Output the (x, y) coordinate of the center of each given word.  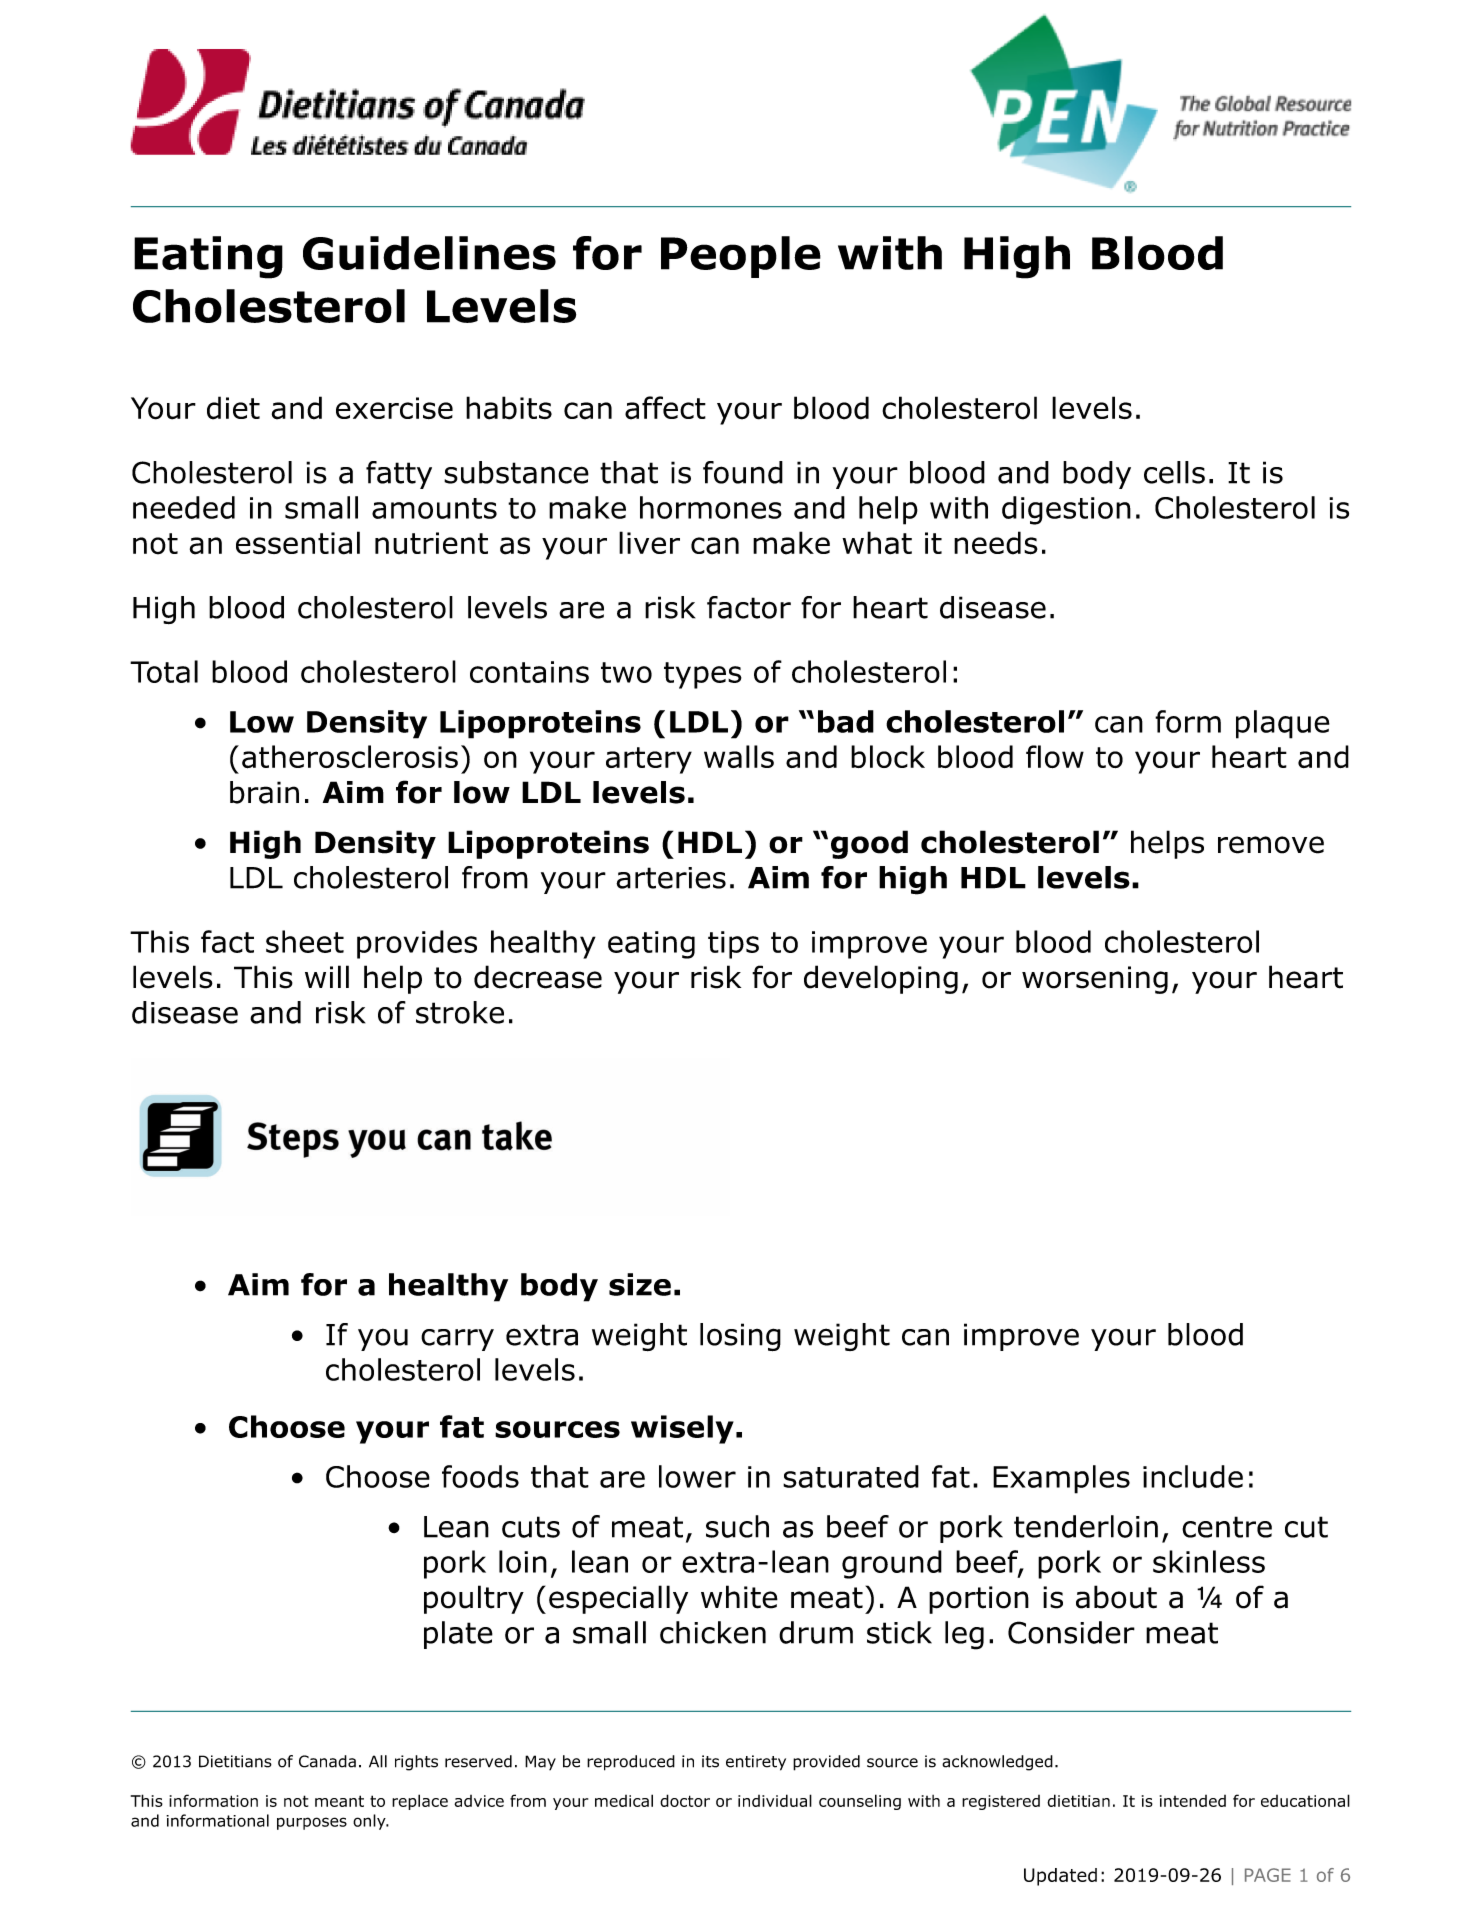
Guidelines (429, 253)
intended (1193, 1801)
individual (775, 1800)
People (741, 257)
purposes (312, 1823)
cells (1174, 472)
